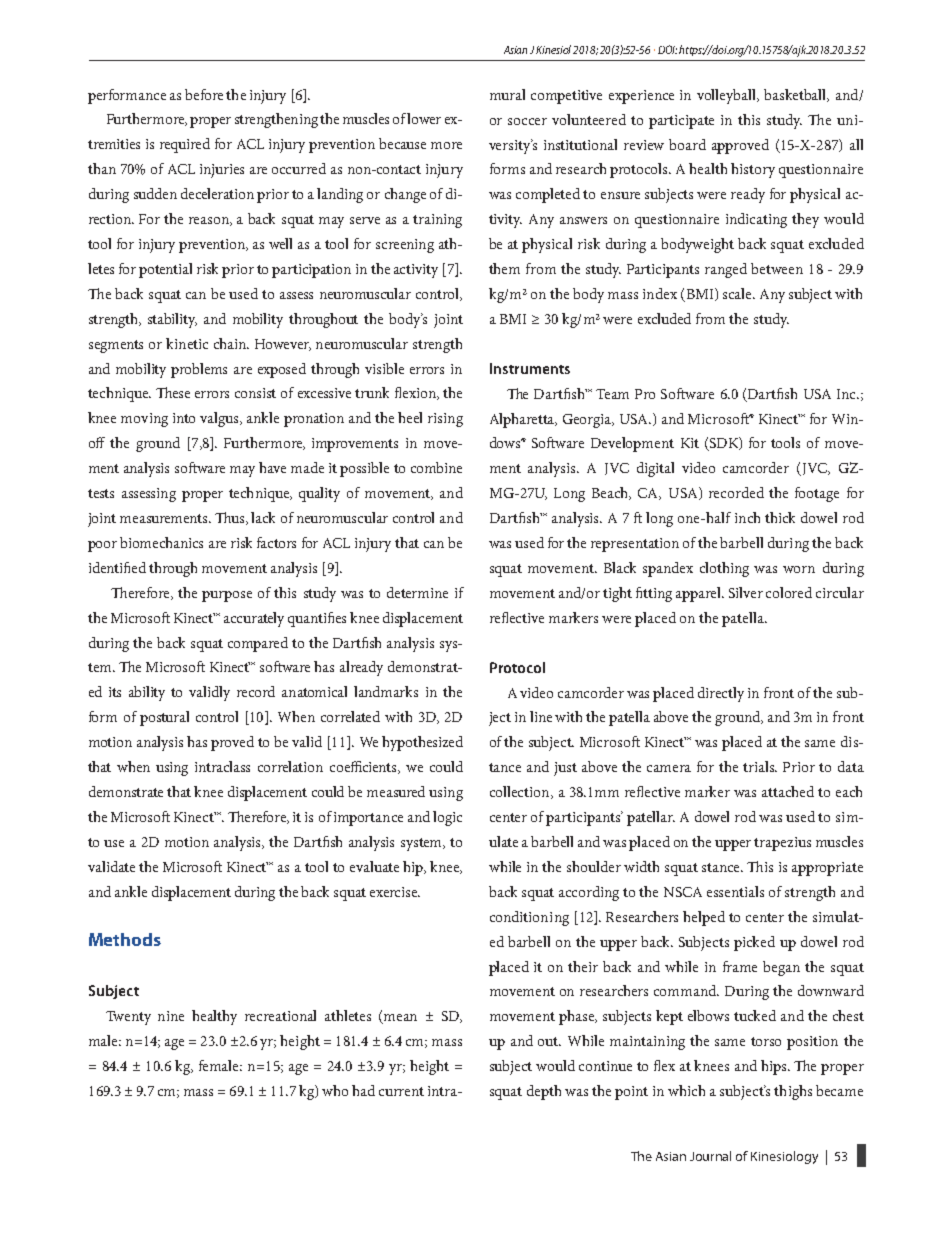  Describe the element at coordinates (793, 1092) in the document. I see `thighs` at that location.
